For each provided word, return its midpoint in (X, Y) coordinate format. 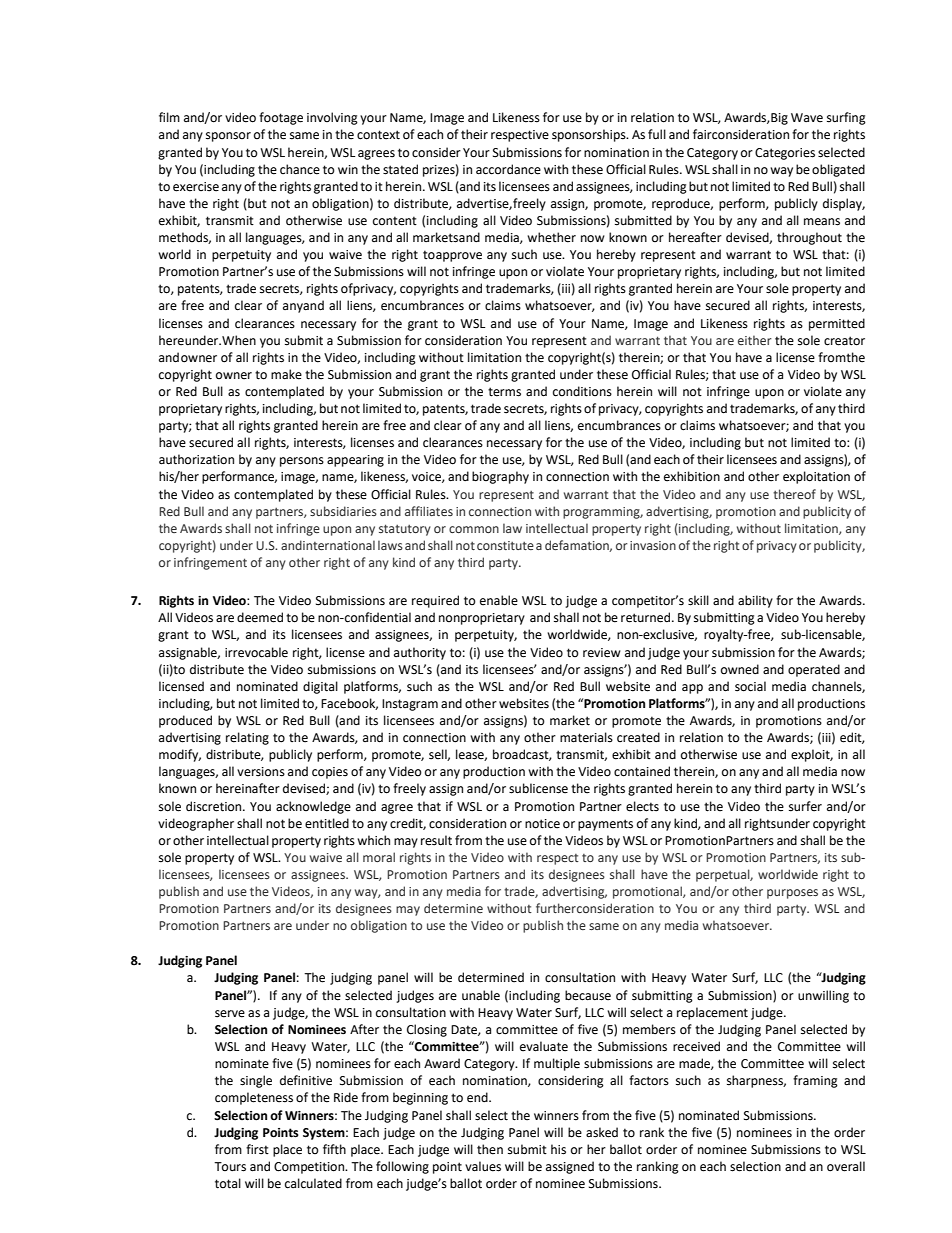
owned (740, 669)
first (257, 1149)
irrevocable (256, 652)
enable (499, 600)
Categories (785, 154)
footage (281, 118)
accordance (508, 169)
